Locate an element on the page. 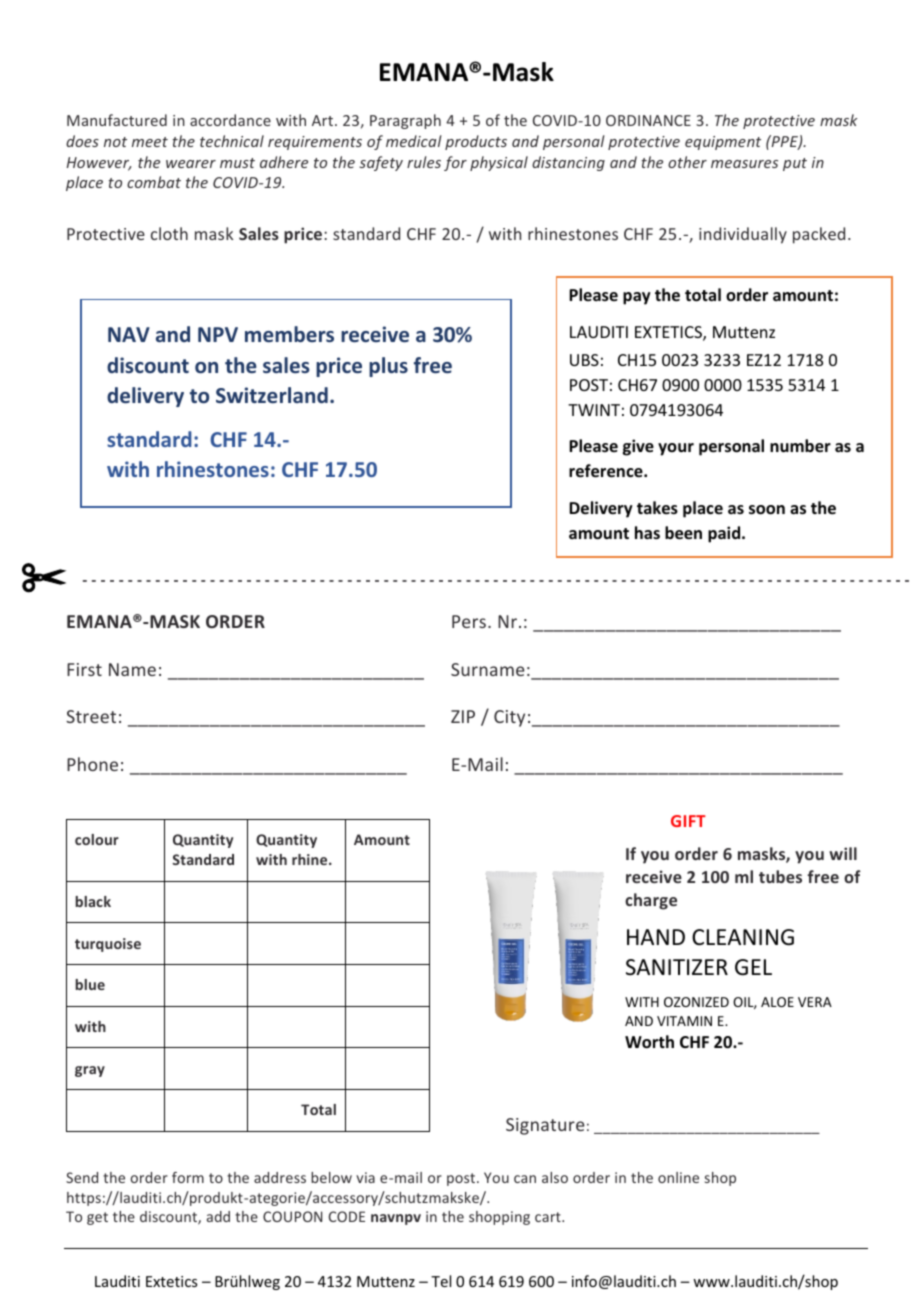 The height and width of the page is (1308, 924). Switzerland is located at coordinates (272, 395).
